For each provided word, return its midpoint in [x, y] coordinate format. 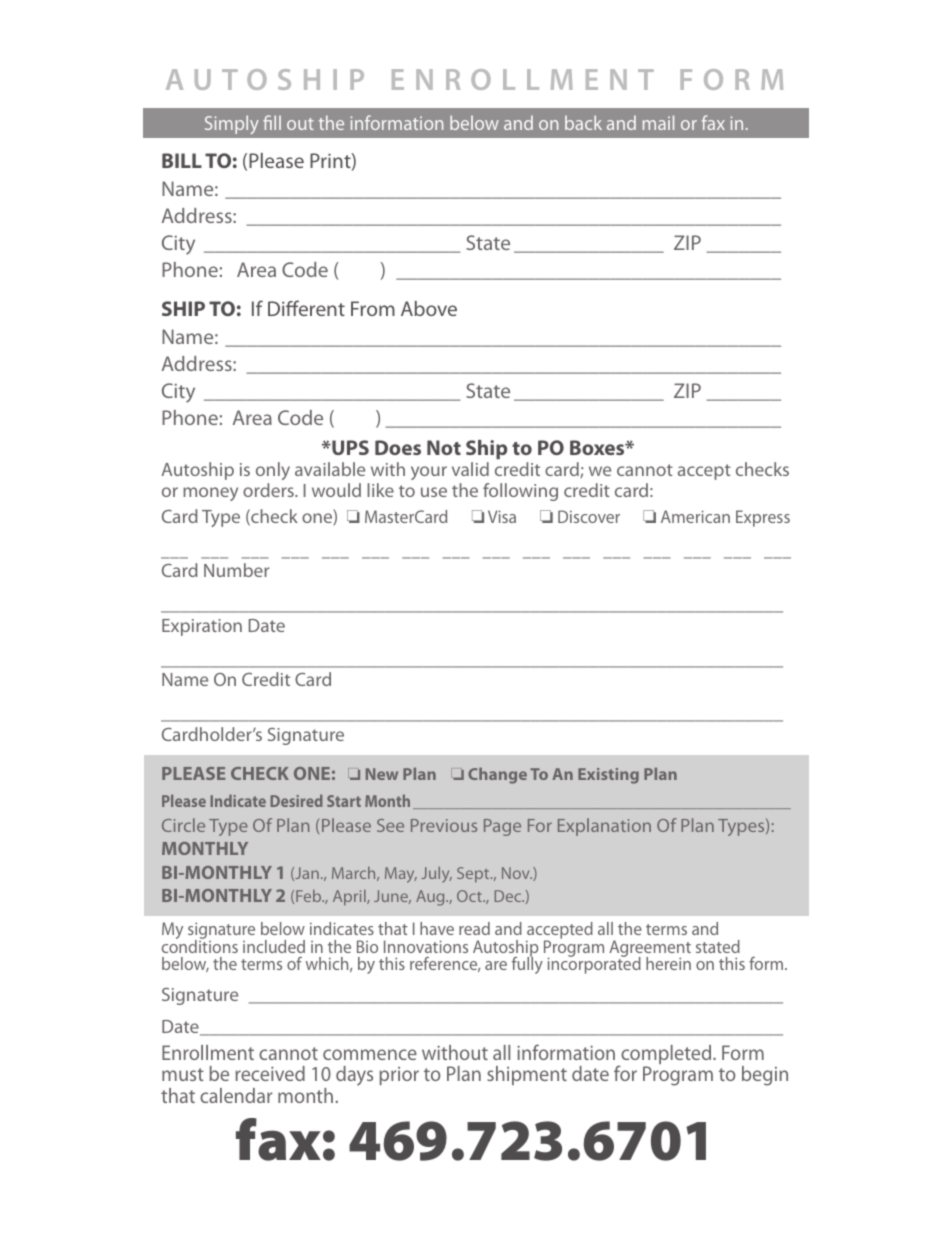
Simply [232, 124]
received [270, 1073]
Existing [608, 776]
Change [497, 775]
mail [658, 122]
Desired [296, 800]
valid [470, 469]
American [695, 516]
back [583, 122]
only [273, 471]
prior [399, 1076]
